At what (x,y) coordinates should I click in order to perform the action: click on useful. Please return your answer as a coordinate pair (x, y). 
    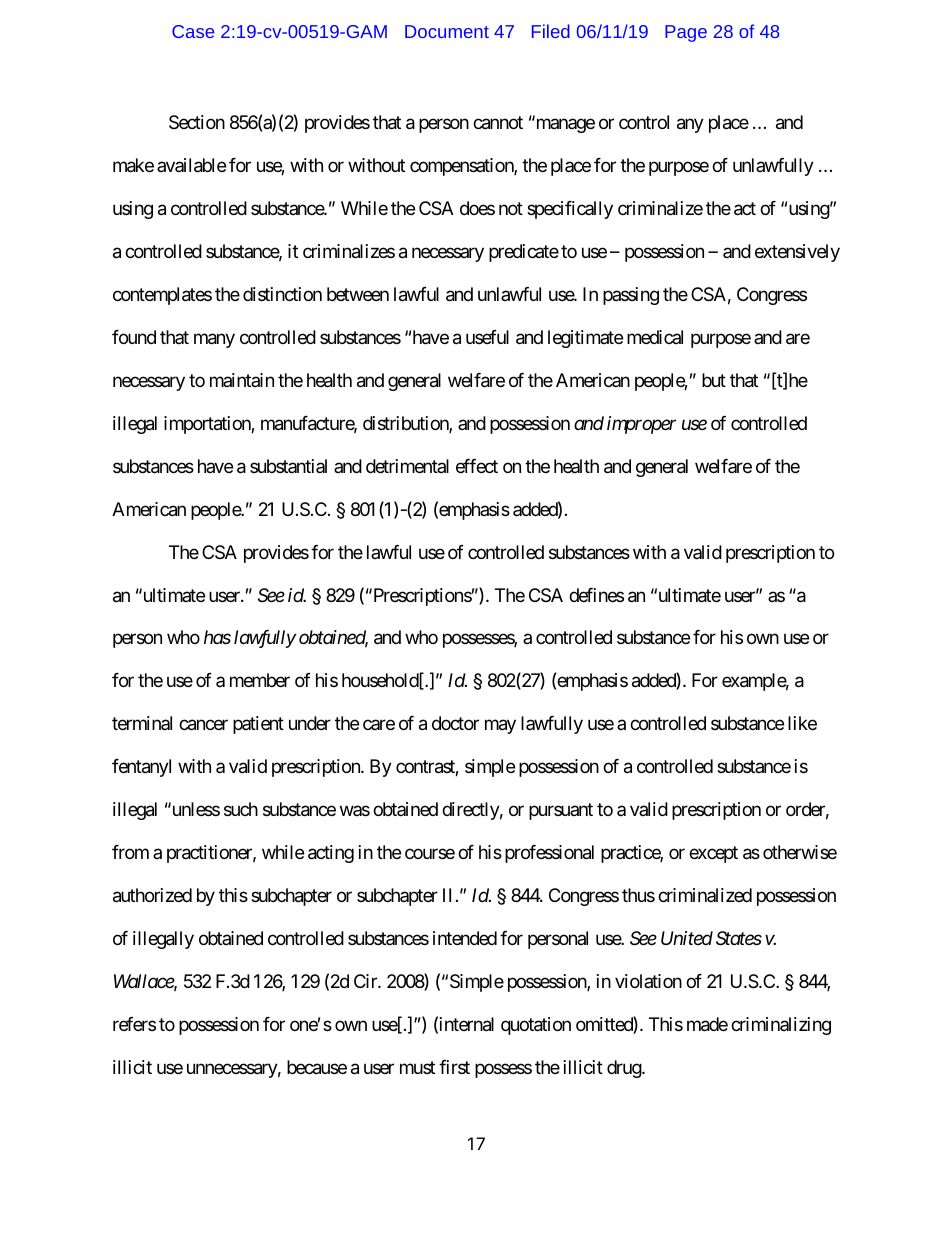
    Looking at the image, I should click on (487, 337).
